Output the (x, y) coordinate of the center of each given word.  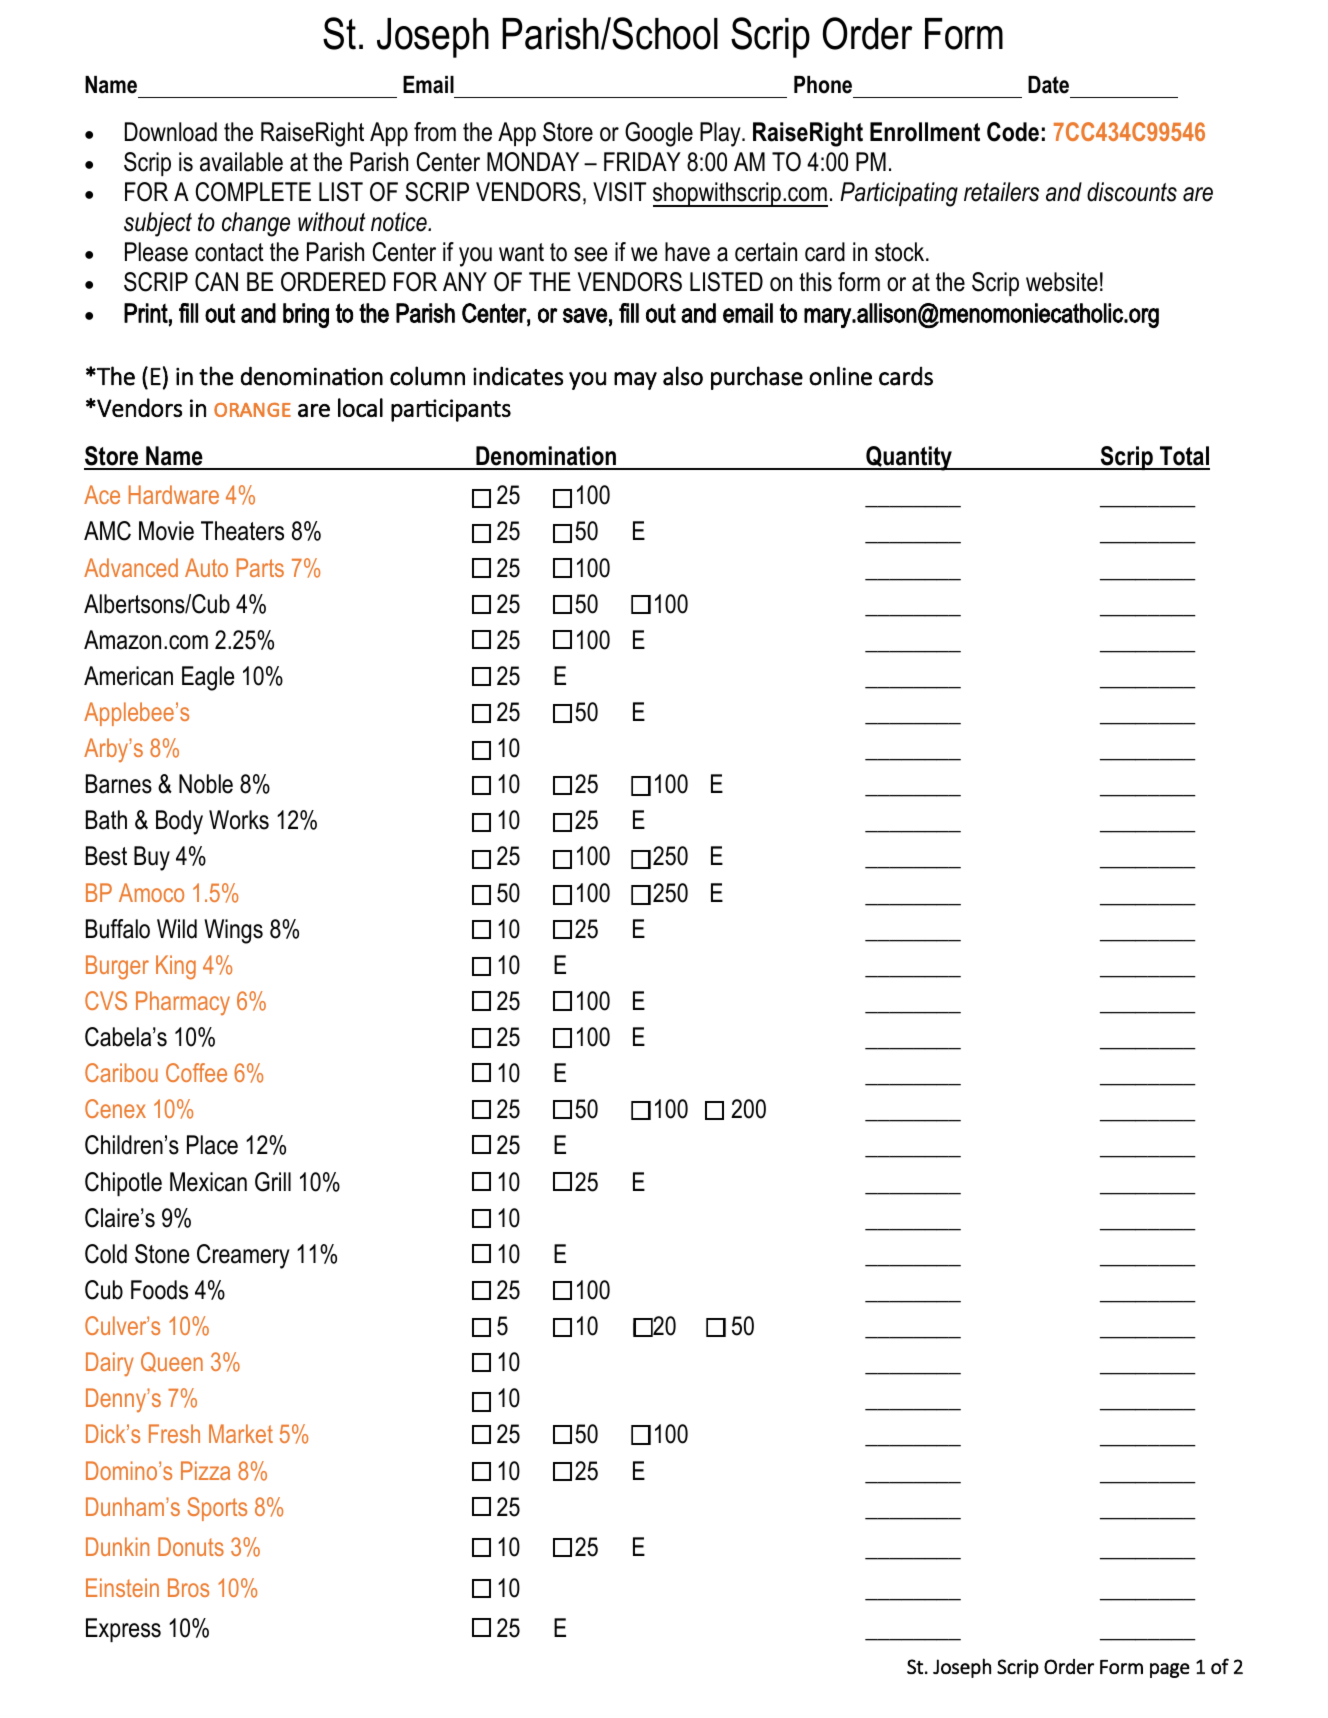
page (1170, 1670)
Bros (188, 1587)
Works (239, 820)
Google (659, 134)
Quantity (909, 458)
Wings (233, 931)
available (241, 162)
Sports (217, 1509)
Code (1013, 132)
